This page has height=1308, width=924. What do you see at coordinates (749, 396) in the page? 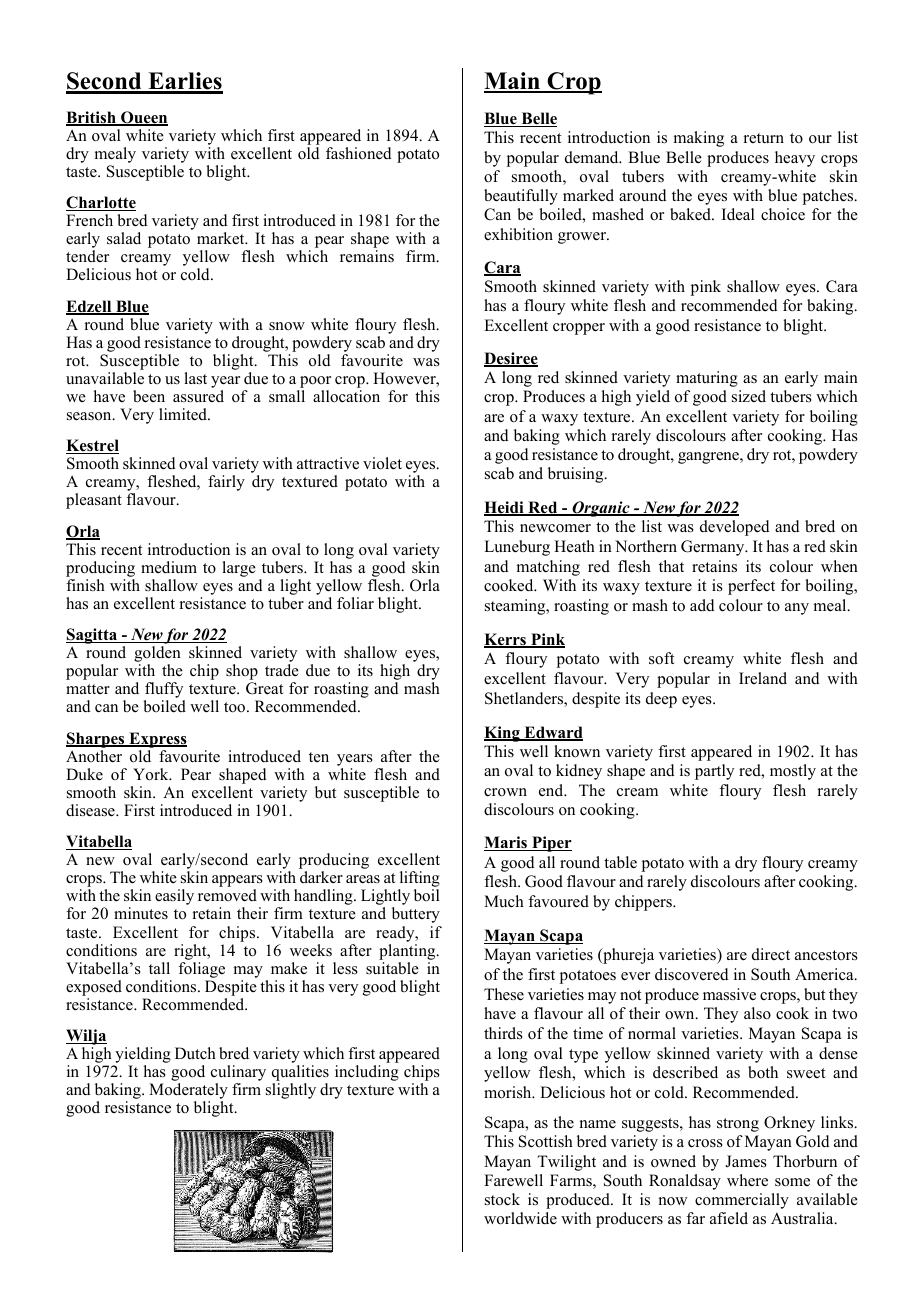
I see `sized` at bounding box center [749, 396].
